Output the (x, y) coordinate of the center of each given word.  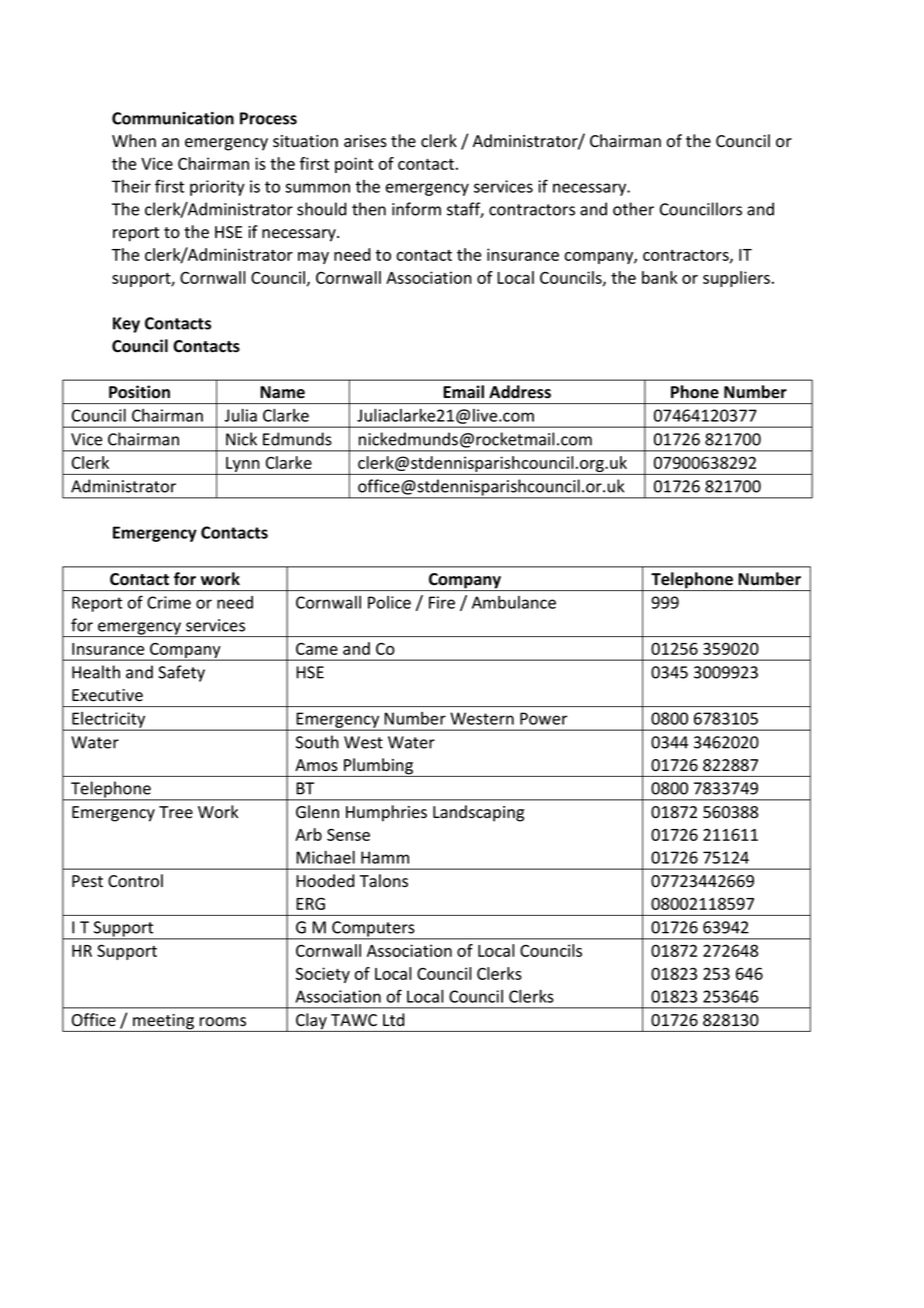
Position (139, 392)
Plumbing (379, 767)
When (134, 141)
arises (365, 141)
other (633, 209)
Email (463, 392)
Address (520, 392)
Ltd (393, 1019)
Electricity (109, 721)
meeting (163, 1023)
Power (544, 718)
